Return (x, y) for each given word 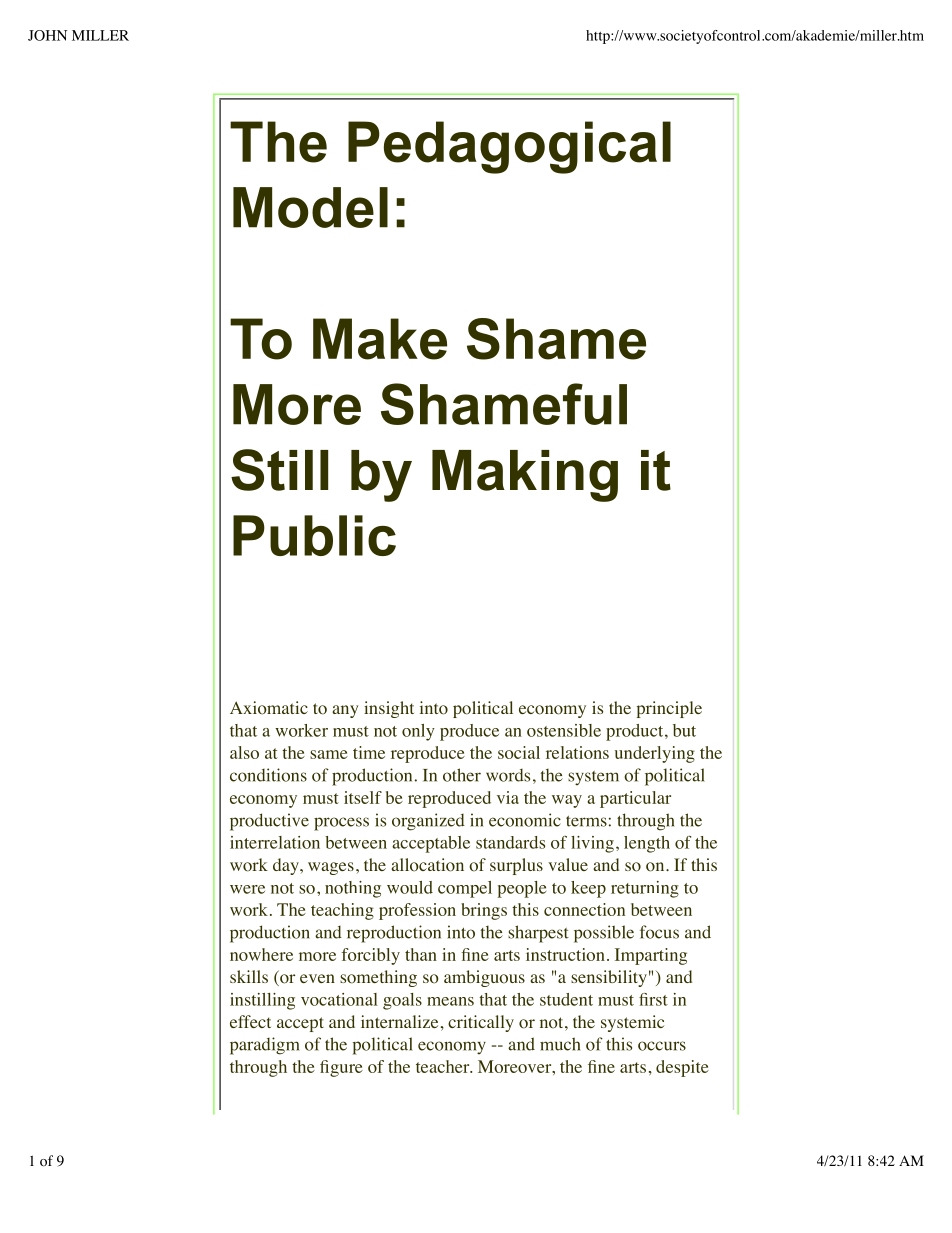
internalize (399, 1021)
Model (310, 207)
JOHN (47, 35)
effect (250, 1021)
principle (669, 709)
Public (314, 535)
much (560, 1044)
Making (525, 476)
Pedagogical (509, 147)
